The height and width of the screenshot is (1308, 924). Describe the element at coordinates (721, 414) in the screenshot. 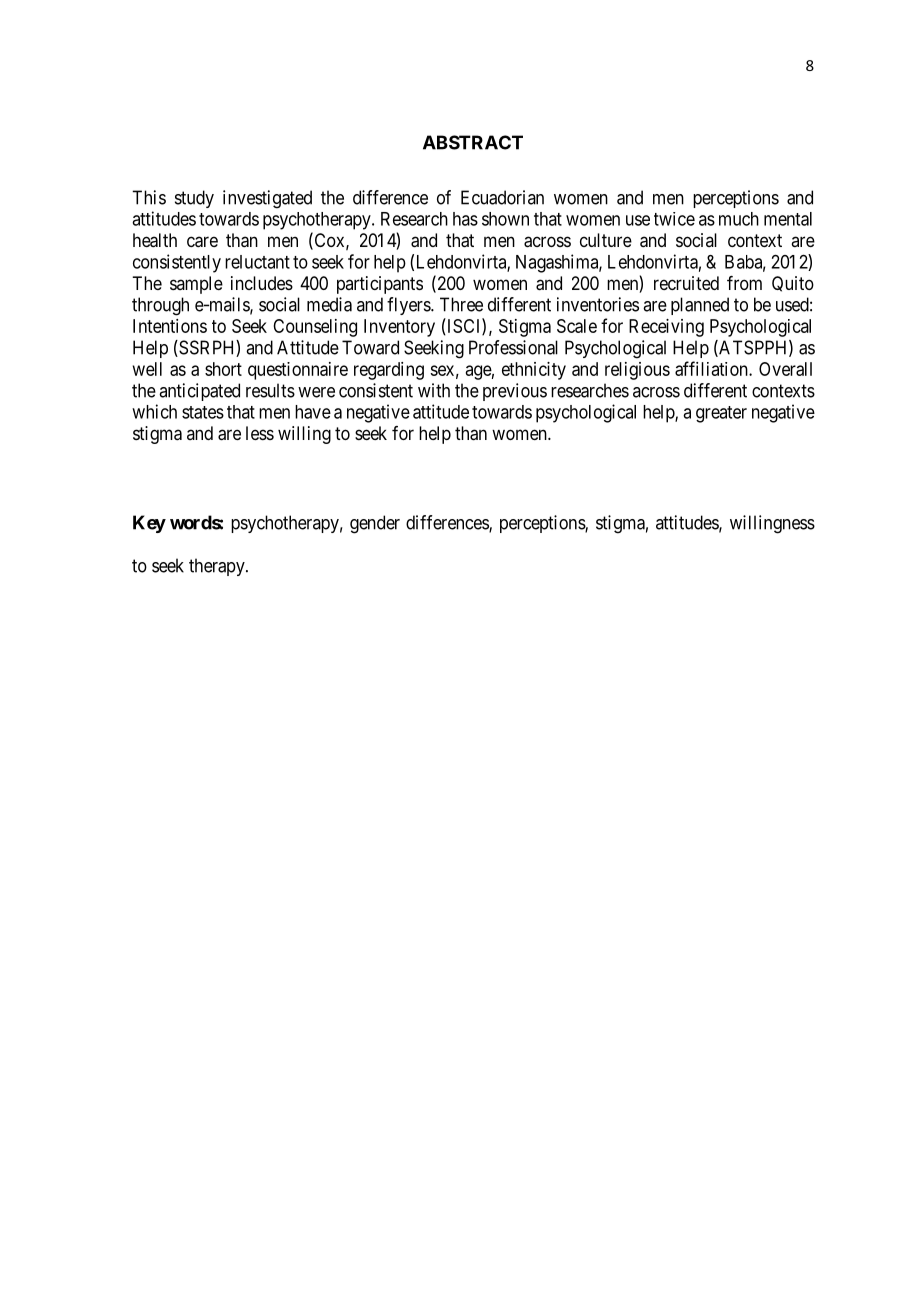

I see `greater` at that location.
